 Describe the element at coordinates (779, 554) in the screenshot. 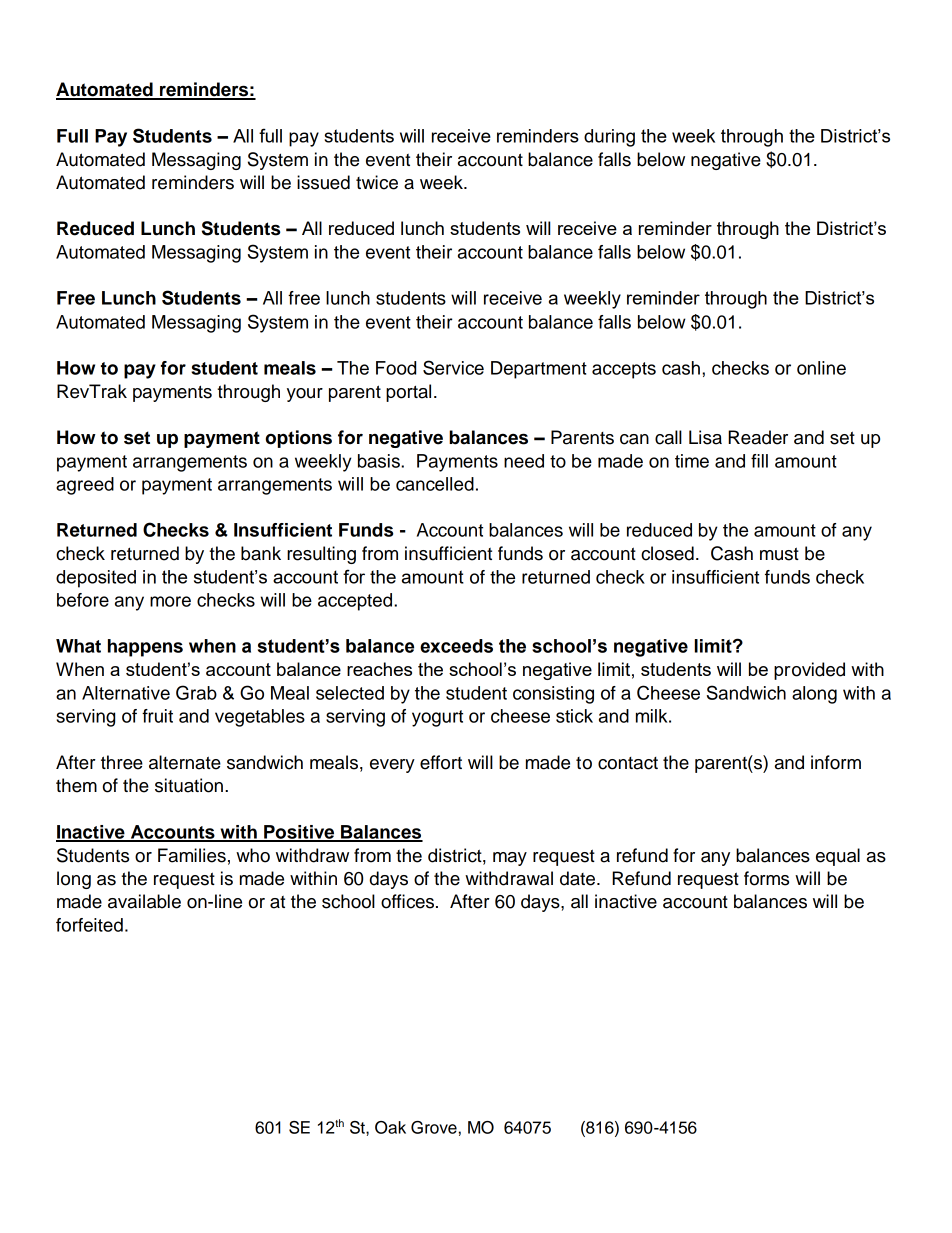

I see `must` at that location.
